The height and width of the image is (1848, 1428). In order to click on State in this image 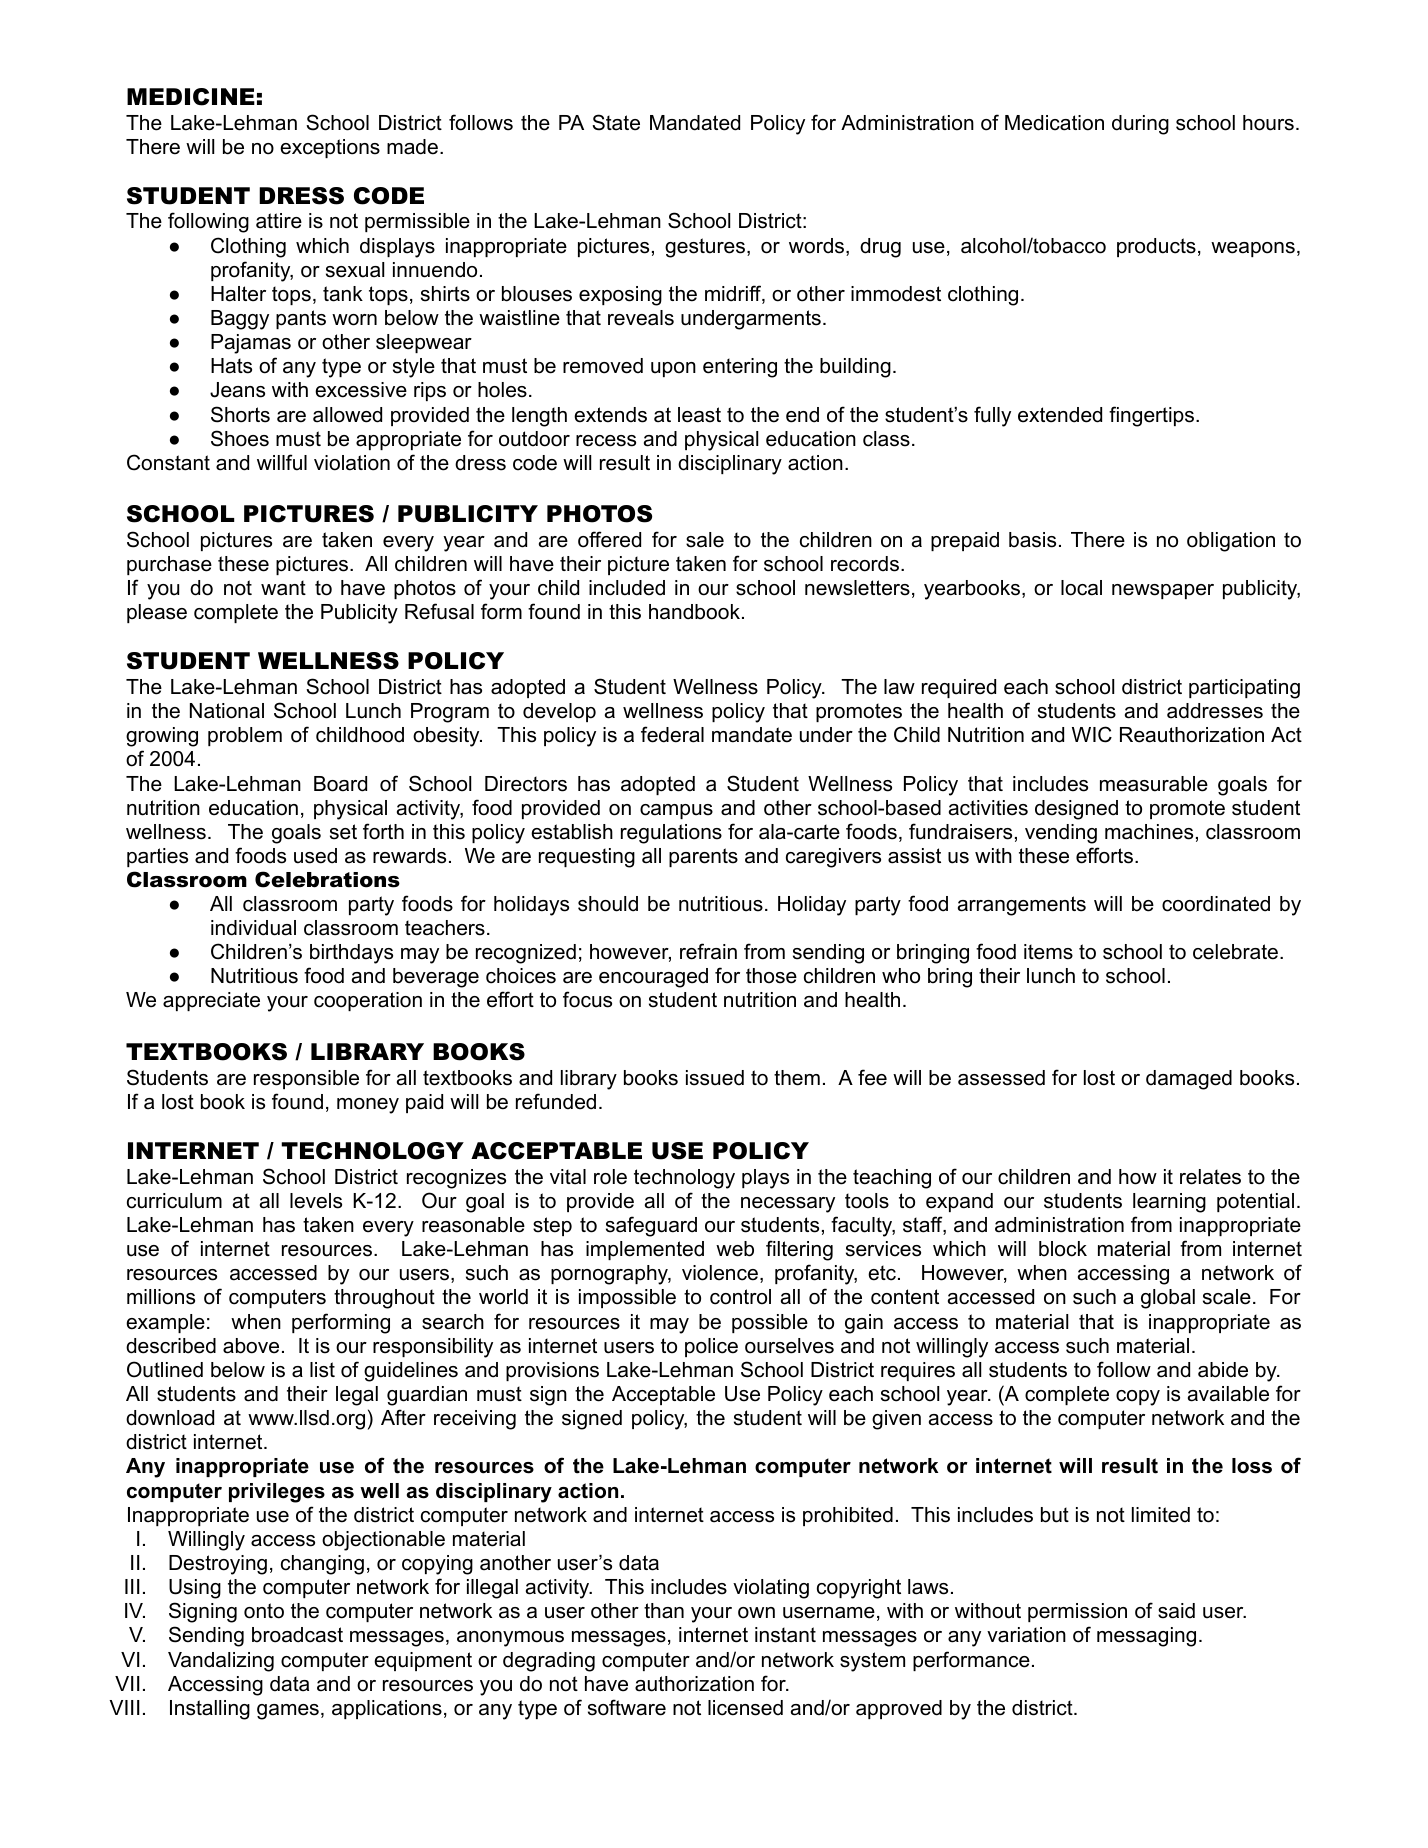, I will do `click(616, 122)`.
